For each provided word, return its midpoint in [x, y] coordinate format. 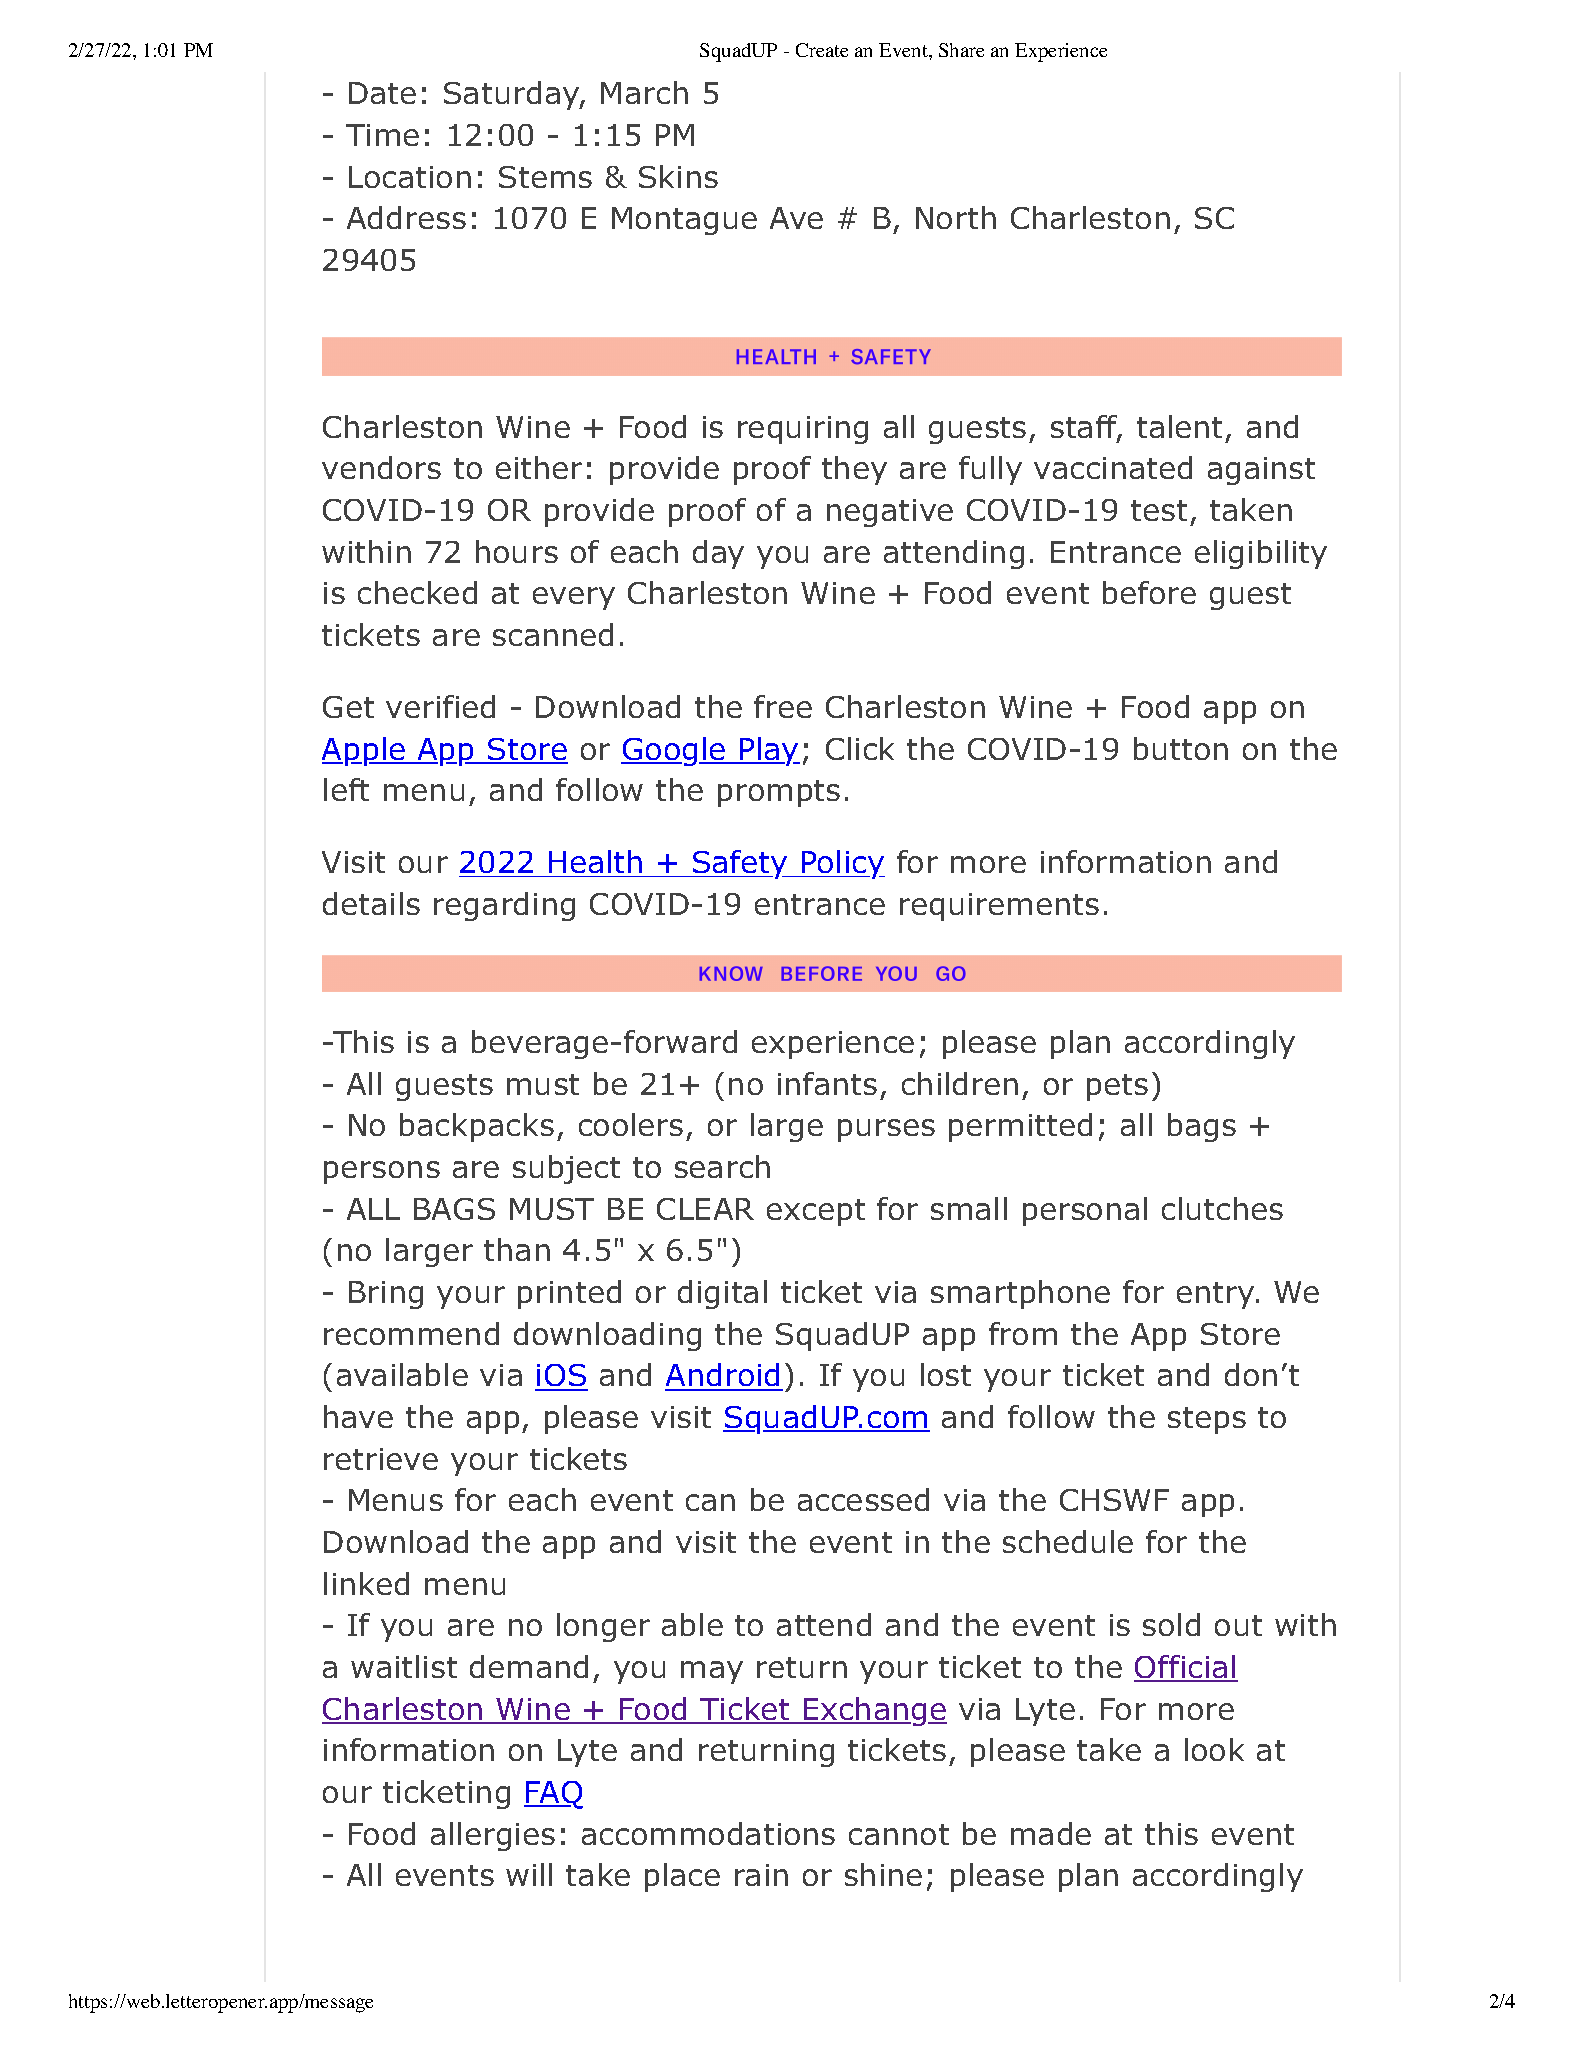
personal [1085, 1211]
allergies [493, 1836]
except [816, 1212]
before [1149, 592]
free [783, 706]
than [517, 1249]
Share [961, 50]
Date [382, 93]
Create [822, 50]
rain [761, 1875]
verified [440, 706]
